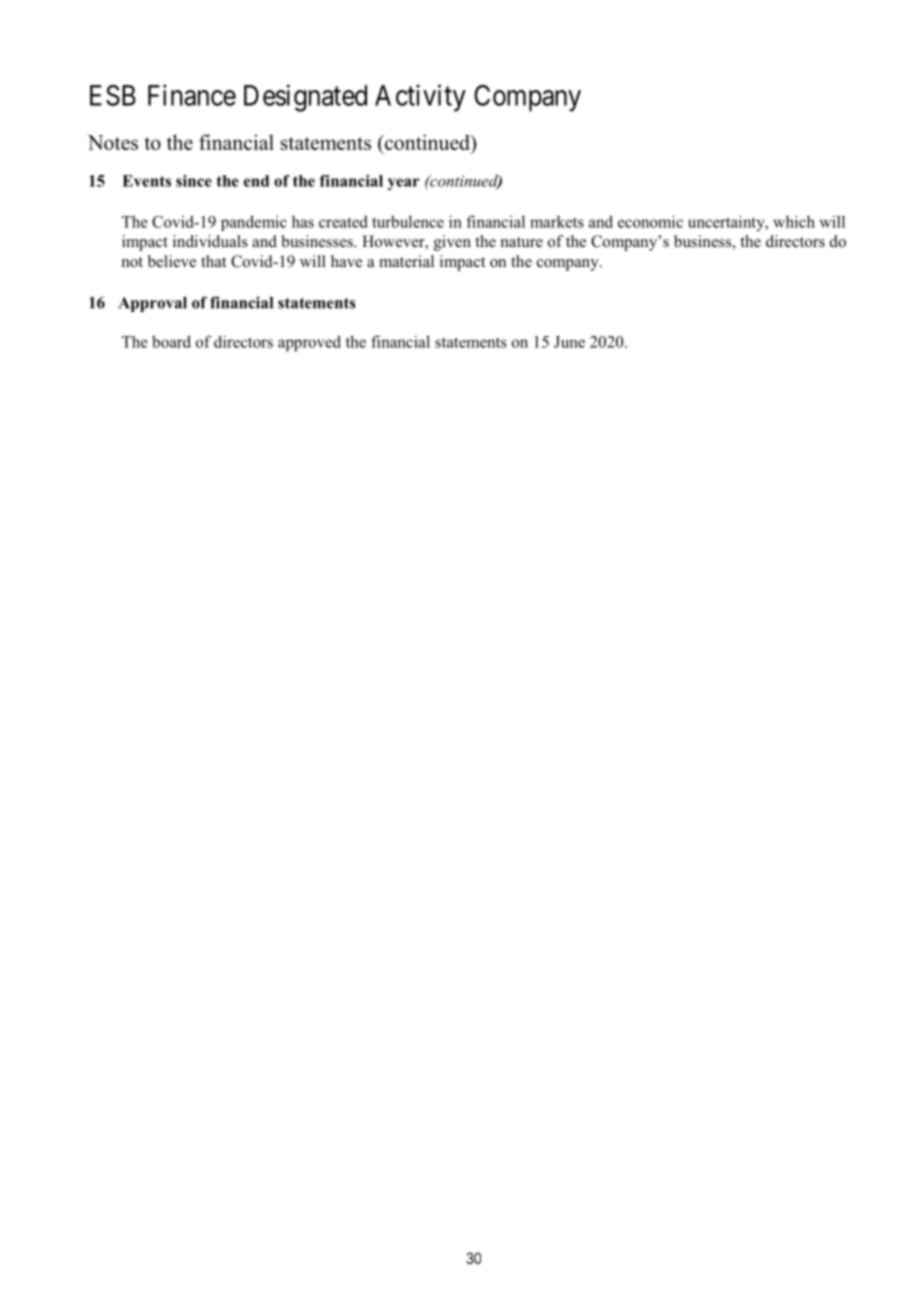 The height and width of the document is (1309, 924). Describe the element at coordinates (171, 341) in the document. I see `board` at that location.
